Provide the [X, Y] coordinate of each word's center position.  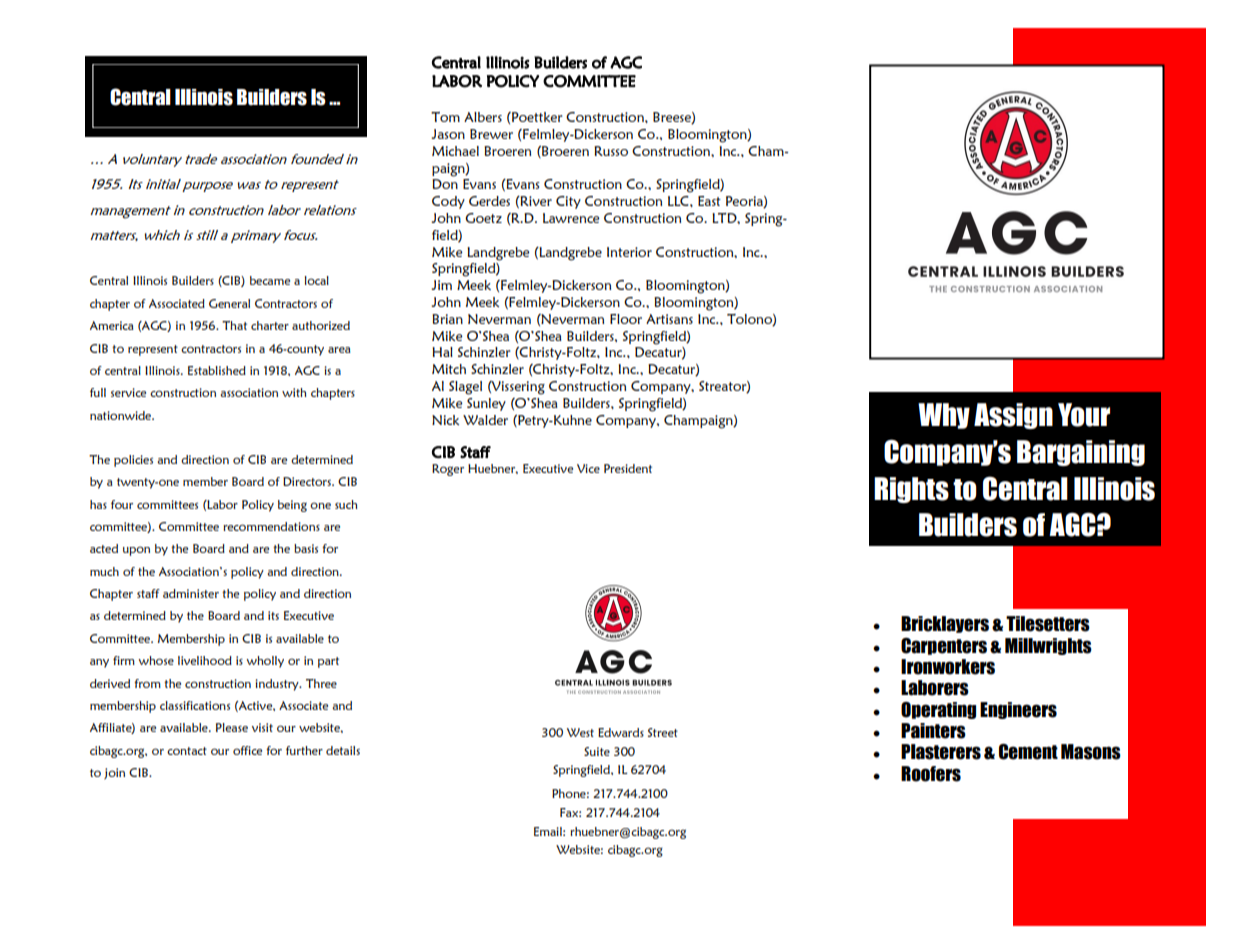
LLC [679, 201]
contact [187, 751]
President [628, 468]
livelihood [205, 660]
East [709, 201]
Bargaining [1081, 453]
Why [944, 416]
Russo [611, 151]
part [328, 662]
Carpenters [944, 646]
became [270, 280]
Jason [448, 134]
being [292, 506]
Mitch [449, 369]
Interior [629, 252]
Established [217, 370]
